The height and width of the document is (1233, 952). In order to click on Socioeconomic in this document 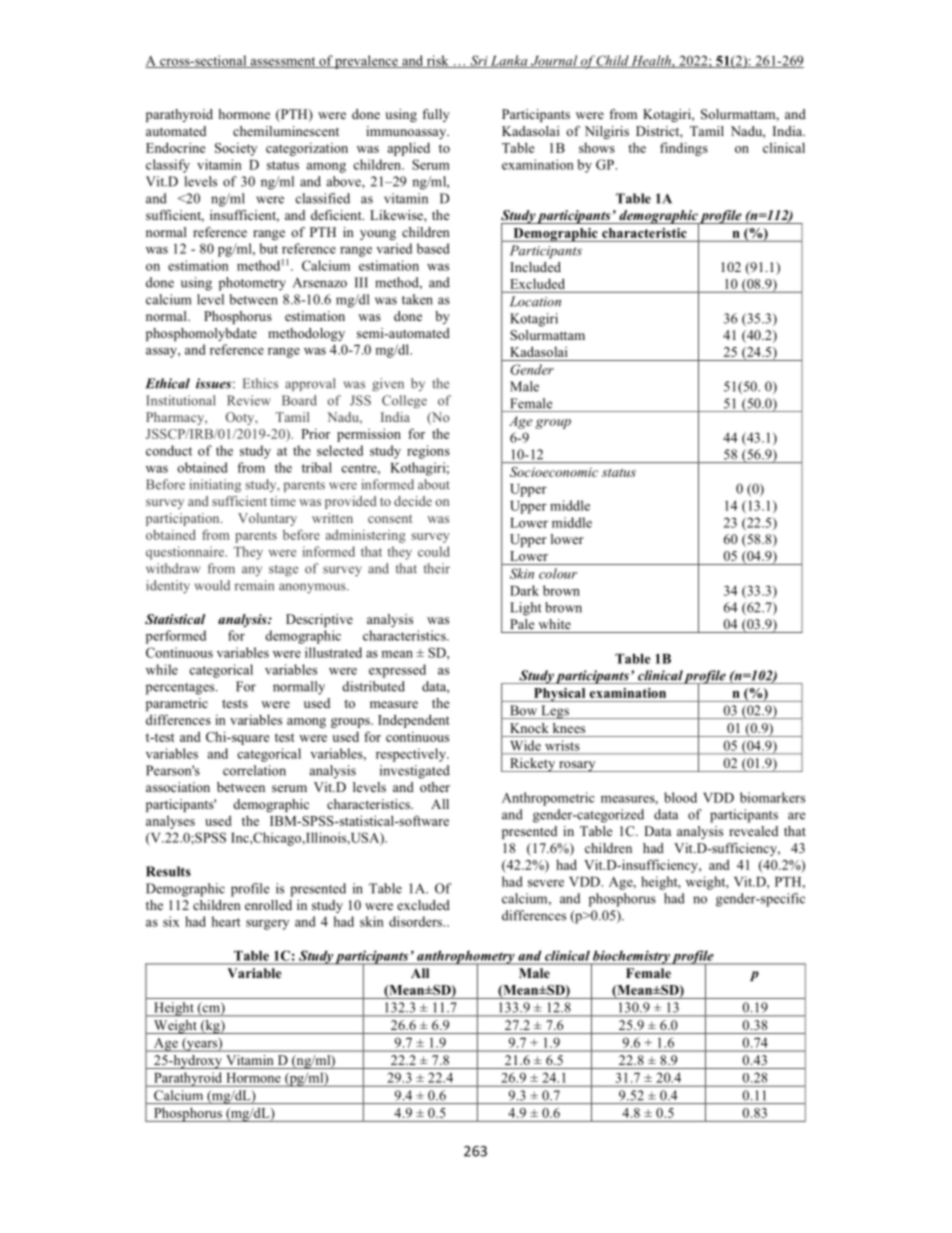, I will do `click(554, 472)`.
